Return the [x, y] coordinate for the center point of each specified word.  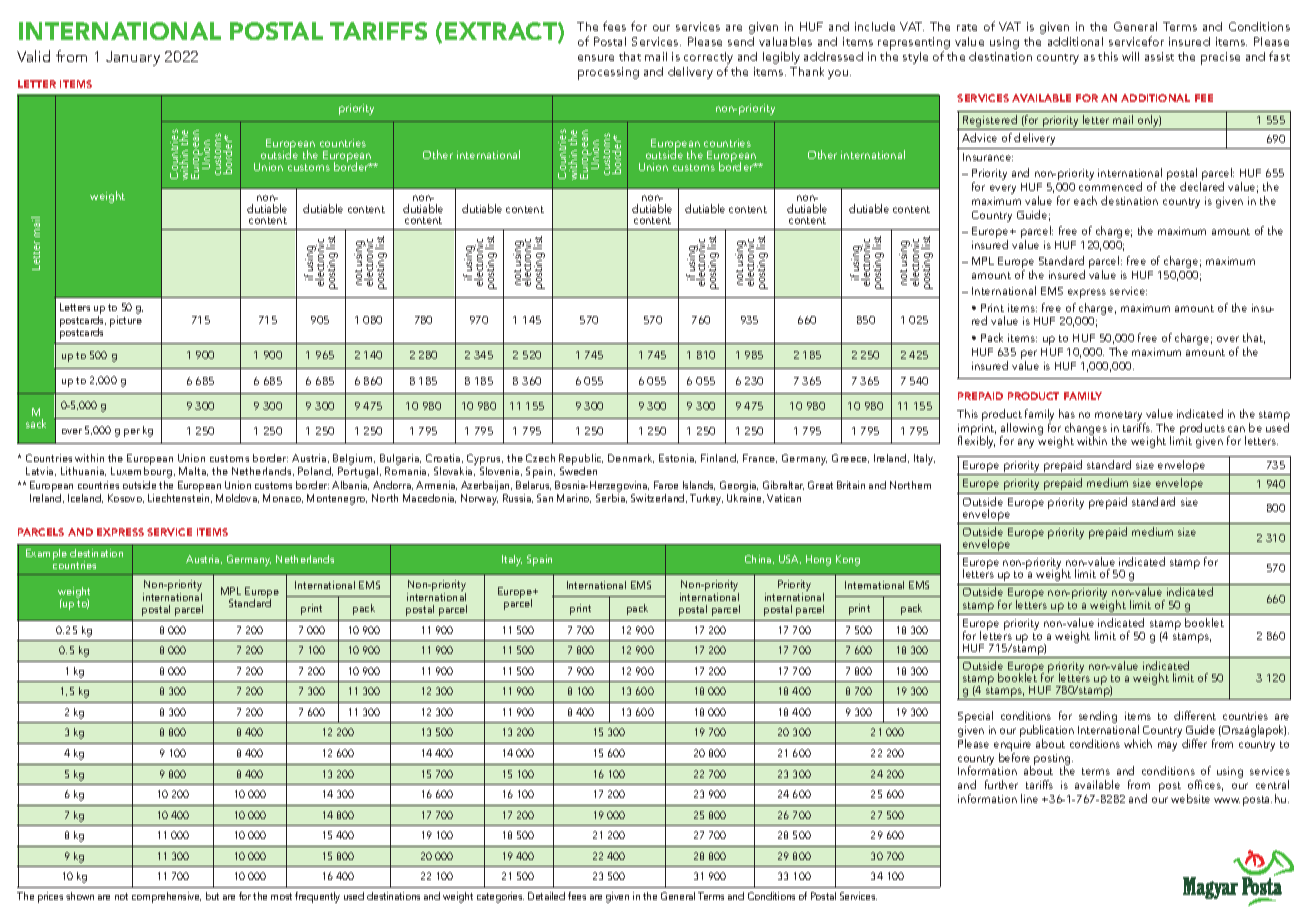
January [133, 58]
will [1130, 56]
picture [126, 321]
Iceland [85, 498]
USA [790, 559]
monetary [1118, 416]
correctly [708, 59]
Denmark [631, 458]
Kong [848, 560]
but [212, 896]
